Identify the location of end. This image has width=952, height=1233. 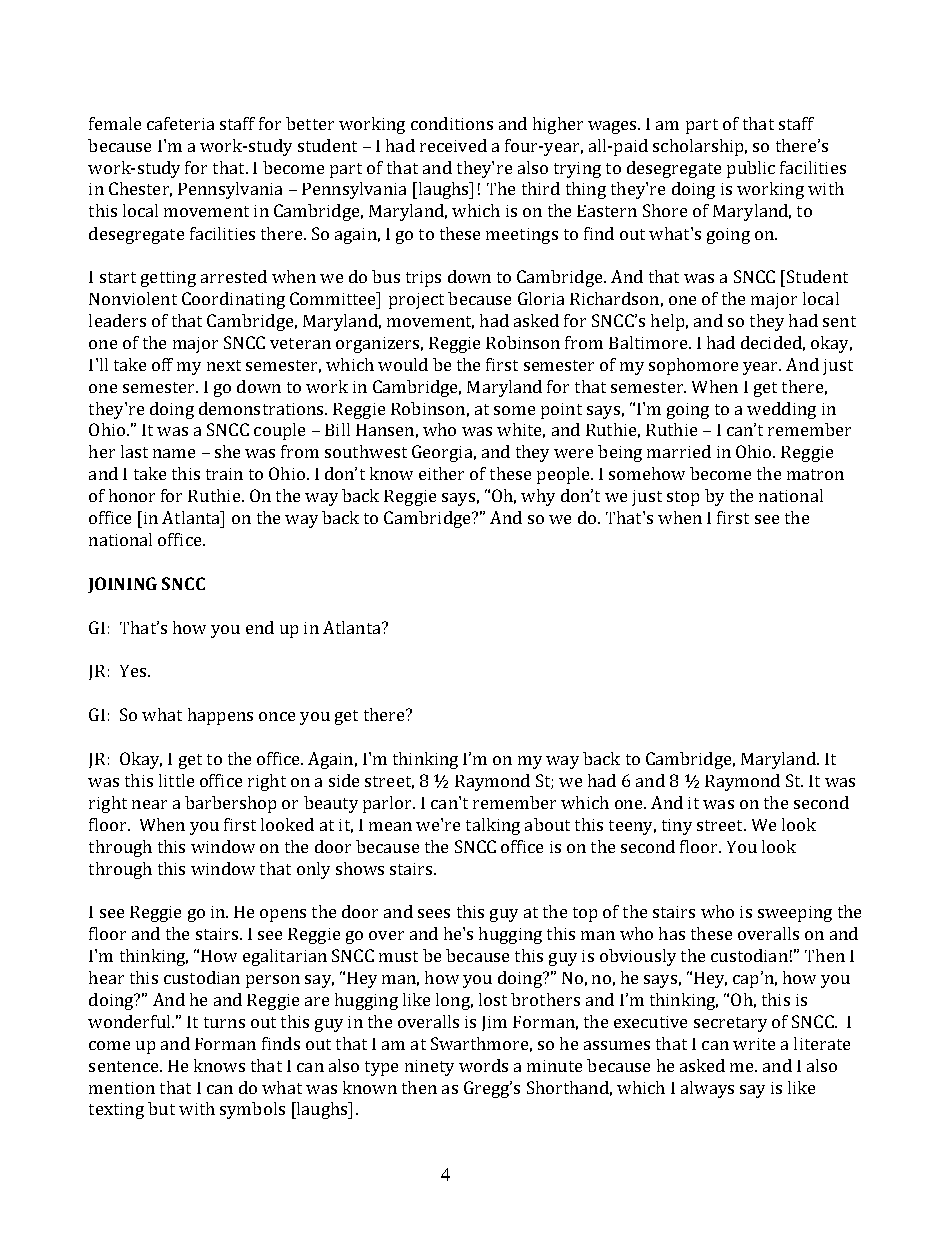
(260, 627).
